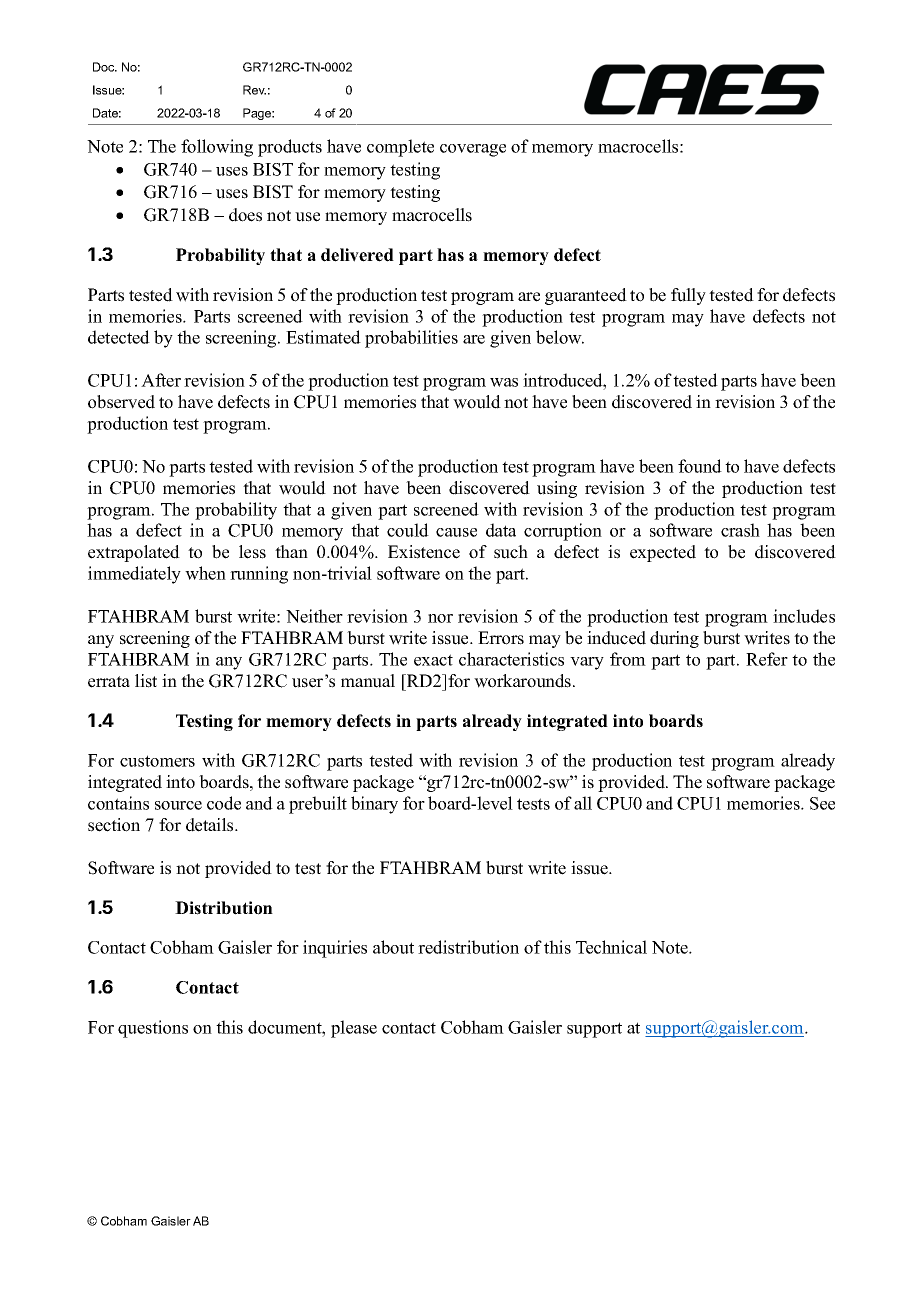 This screenshot has width=924, height=1308. Describe the element at coordinates (157, 761) in the screenshot. I see `customers` at that location.
